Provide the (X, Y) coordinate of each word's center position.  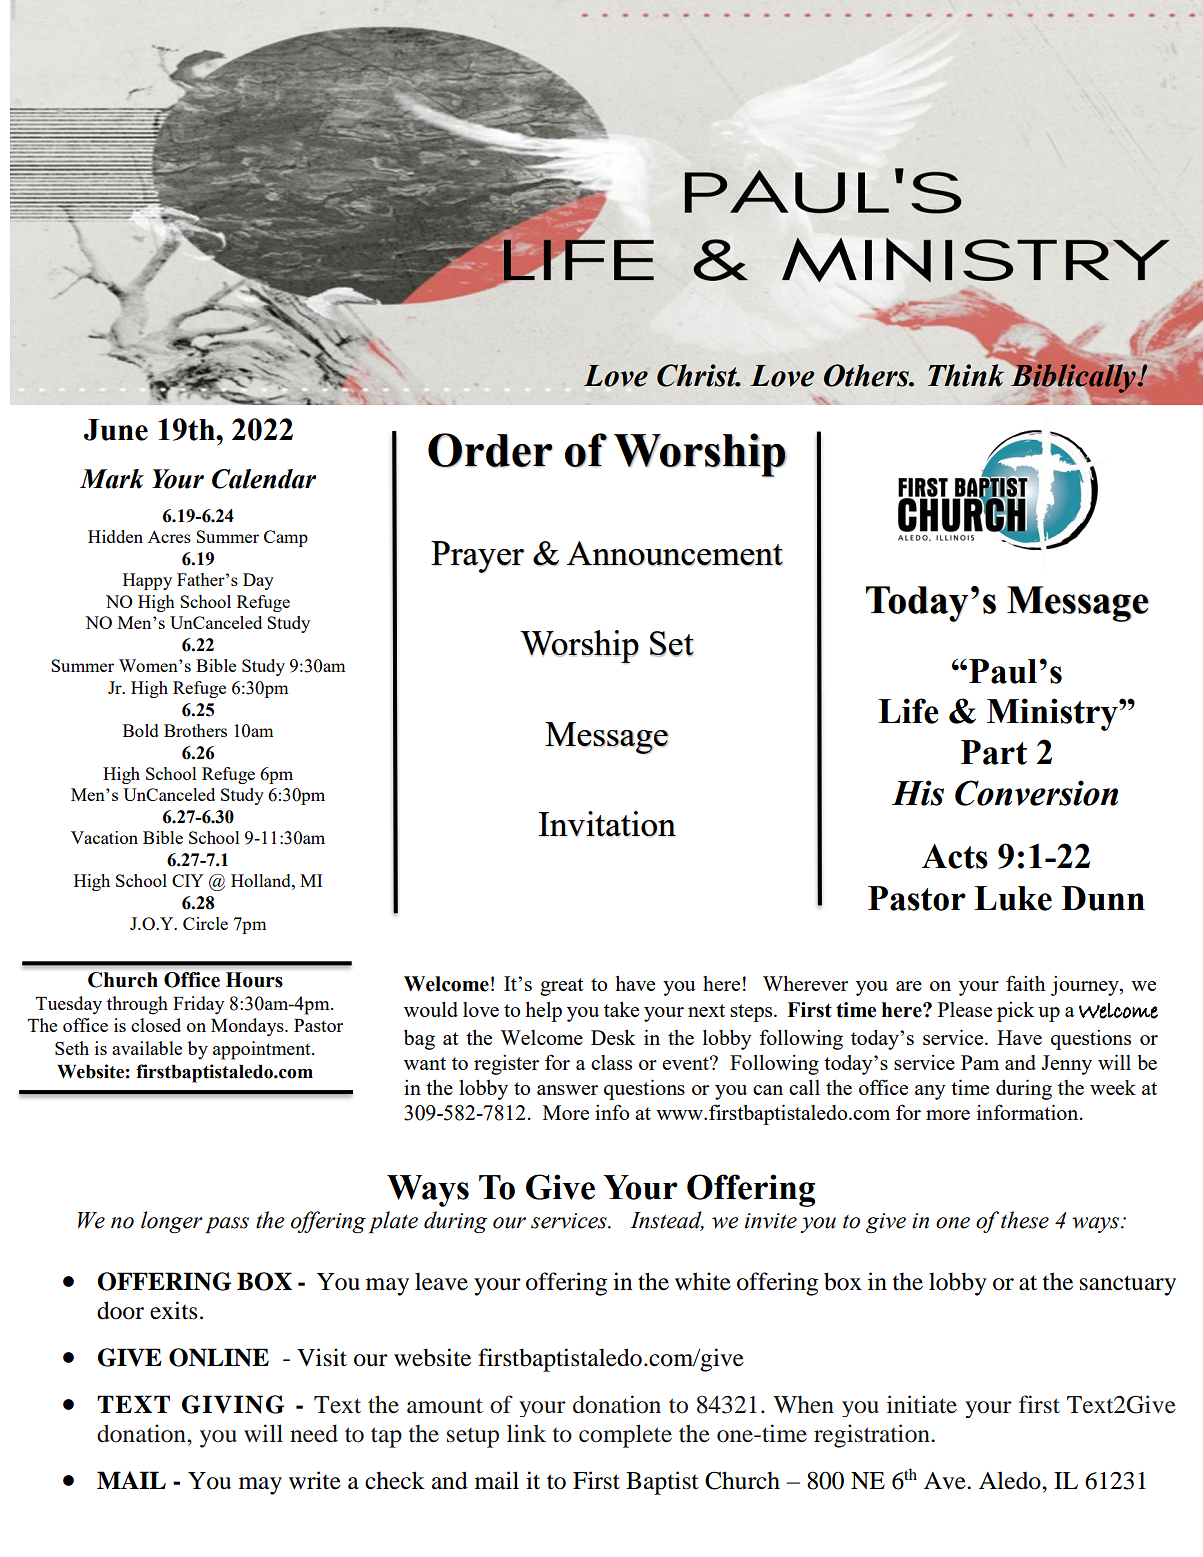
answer (567, 1090)
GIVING (233, 1404)
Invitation (607, 824)
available (147, 1048)
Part (994, 752)
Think (966, 375)
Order (490, 450)
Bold (141, 730)
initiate (922, 1404)
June (116, 430)
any (930, 1092)
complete (625, 1436)
